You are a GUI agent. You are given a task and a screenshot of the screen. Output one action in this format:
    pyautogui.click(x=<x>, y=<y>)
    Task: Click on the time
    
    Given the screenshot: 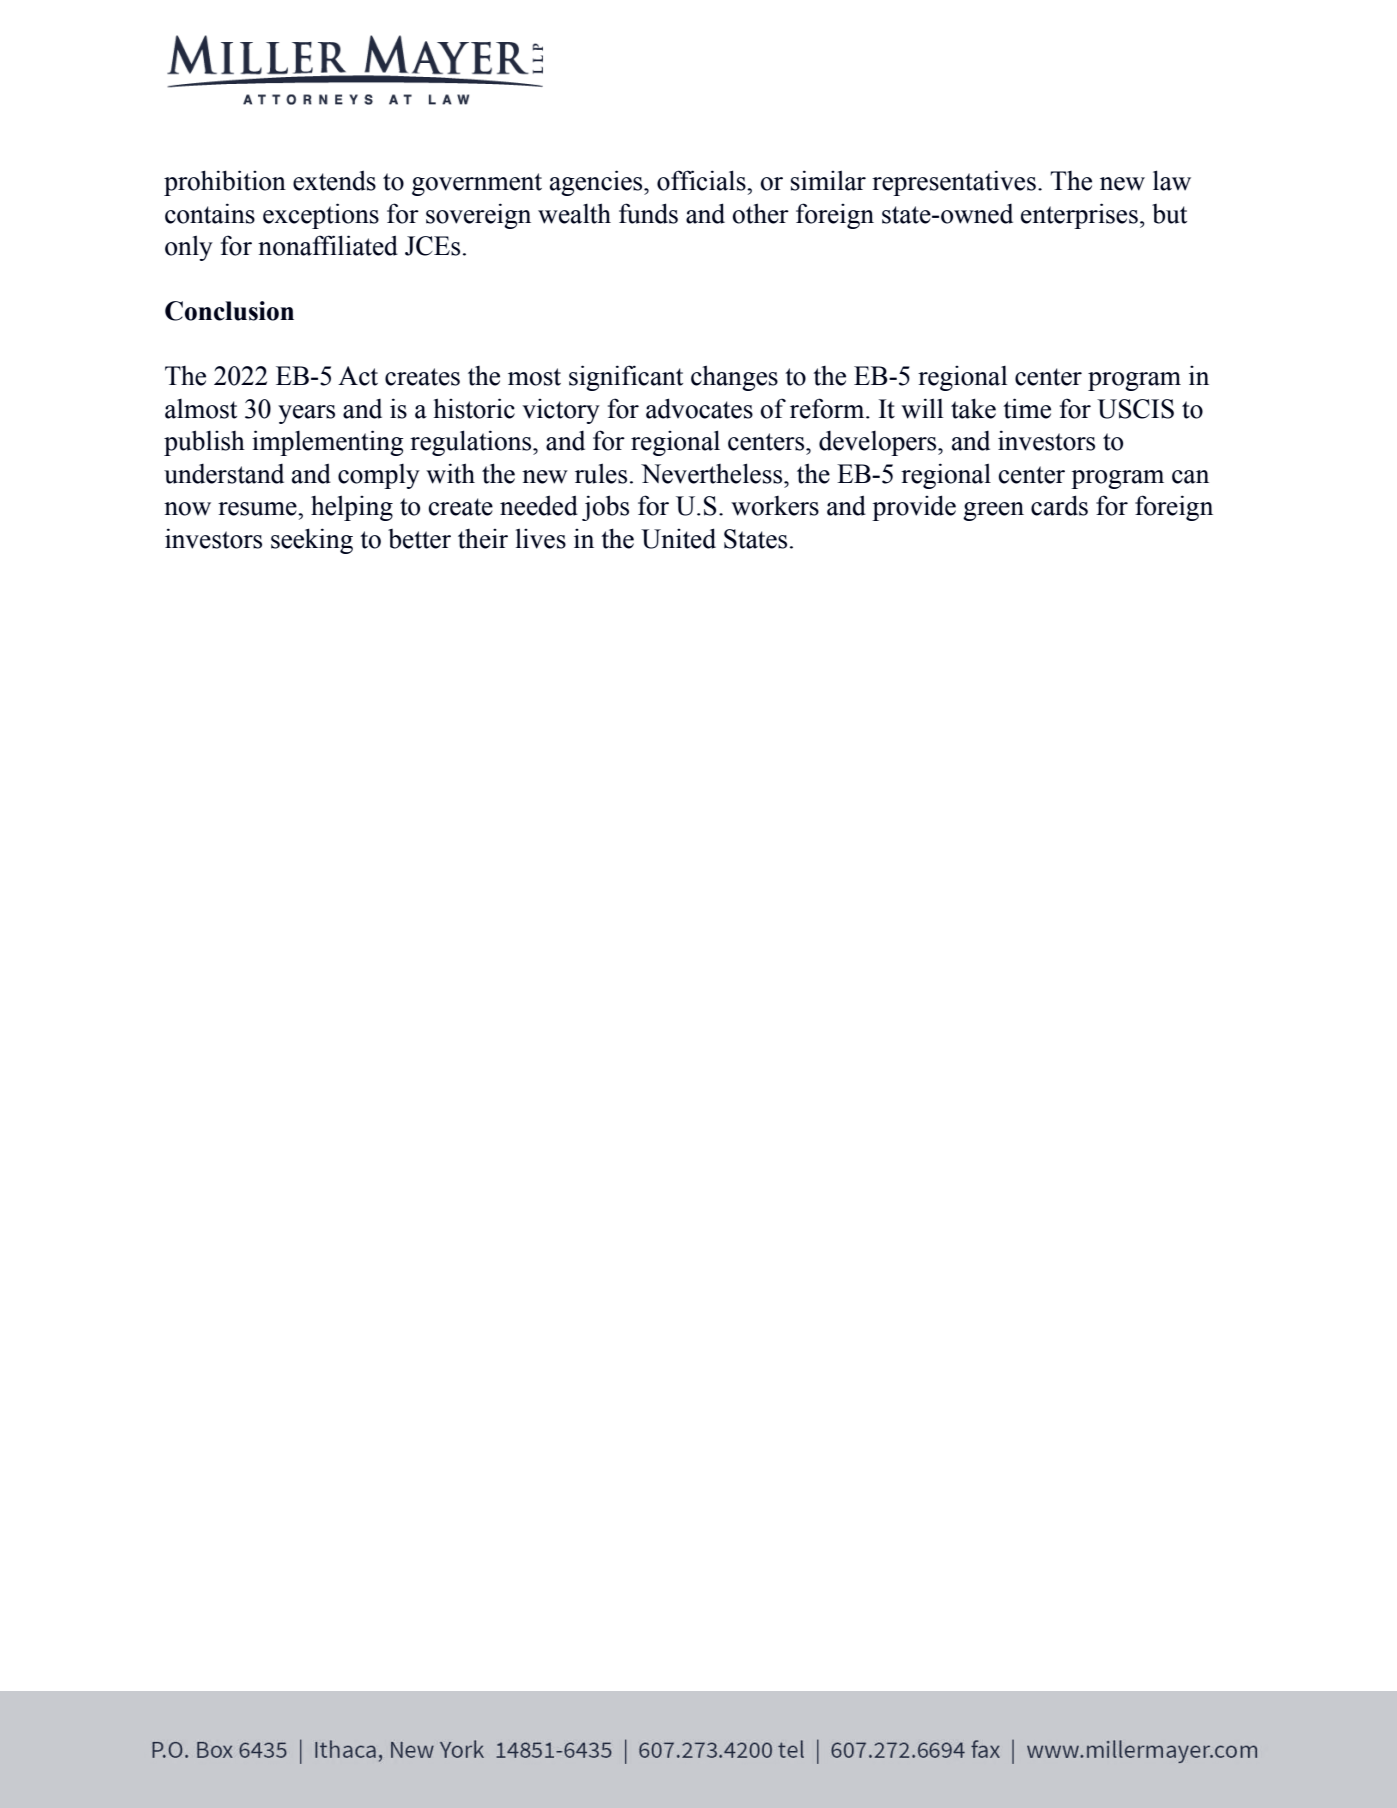 What is the action you would take?
    pyautogui.click(x=1027, y=408)
